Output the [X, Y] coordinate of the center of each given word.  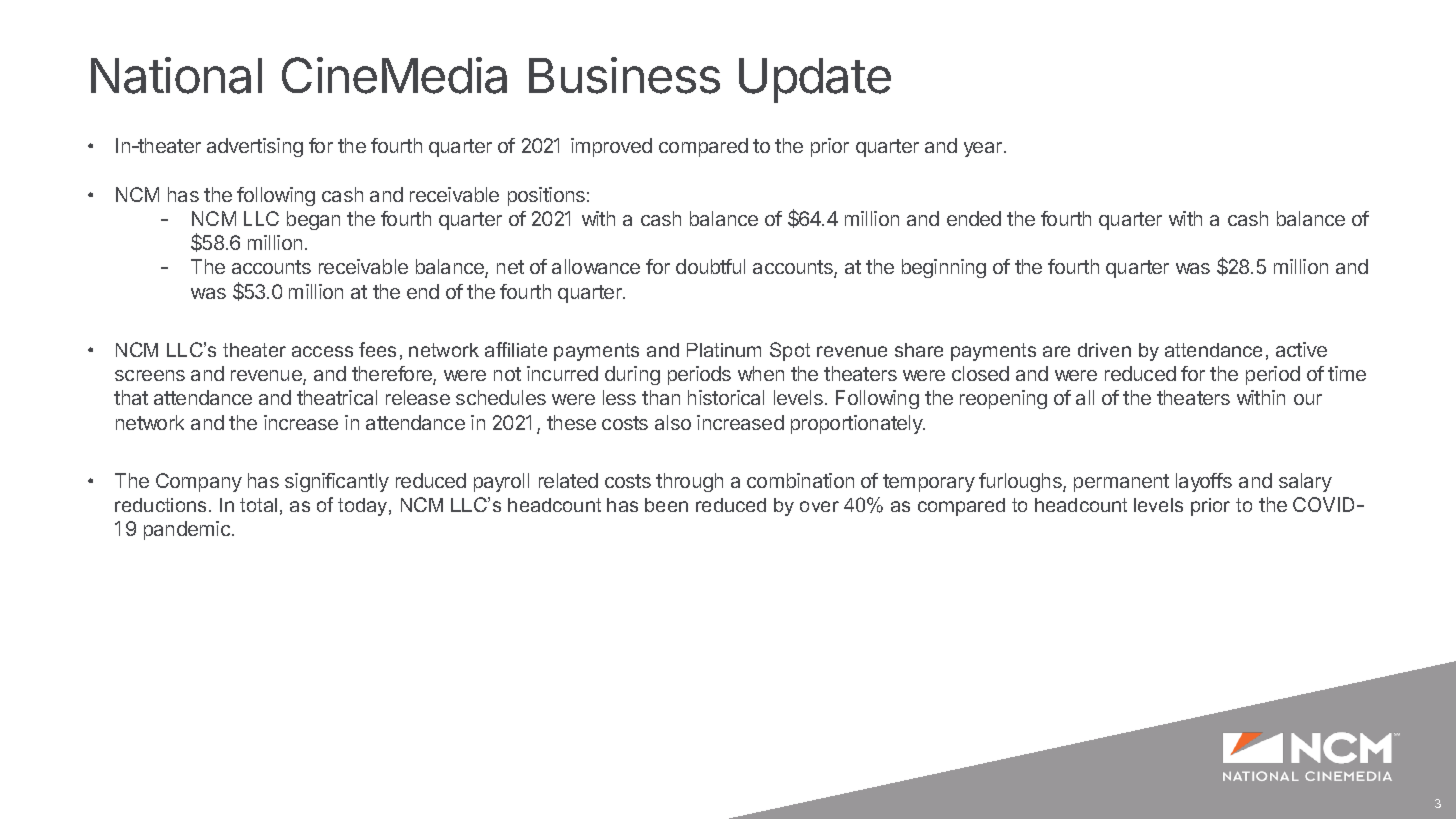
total [258, 505]
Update [815, 80]
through [689, 482]
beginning [944, 268]
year [983, 149]
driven [1104, 350]
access [322, 351]
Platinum [724, 350]
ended [974, 218]
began [313, 220]
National [176, 75]
